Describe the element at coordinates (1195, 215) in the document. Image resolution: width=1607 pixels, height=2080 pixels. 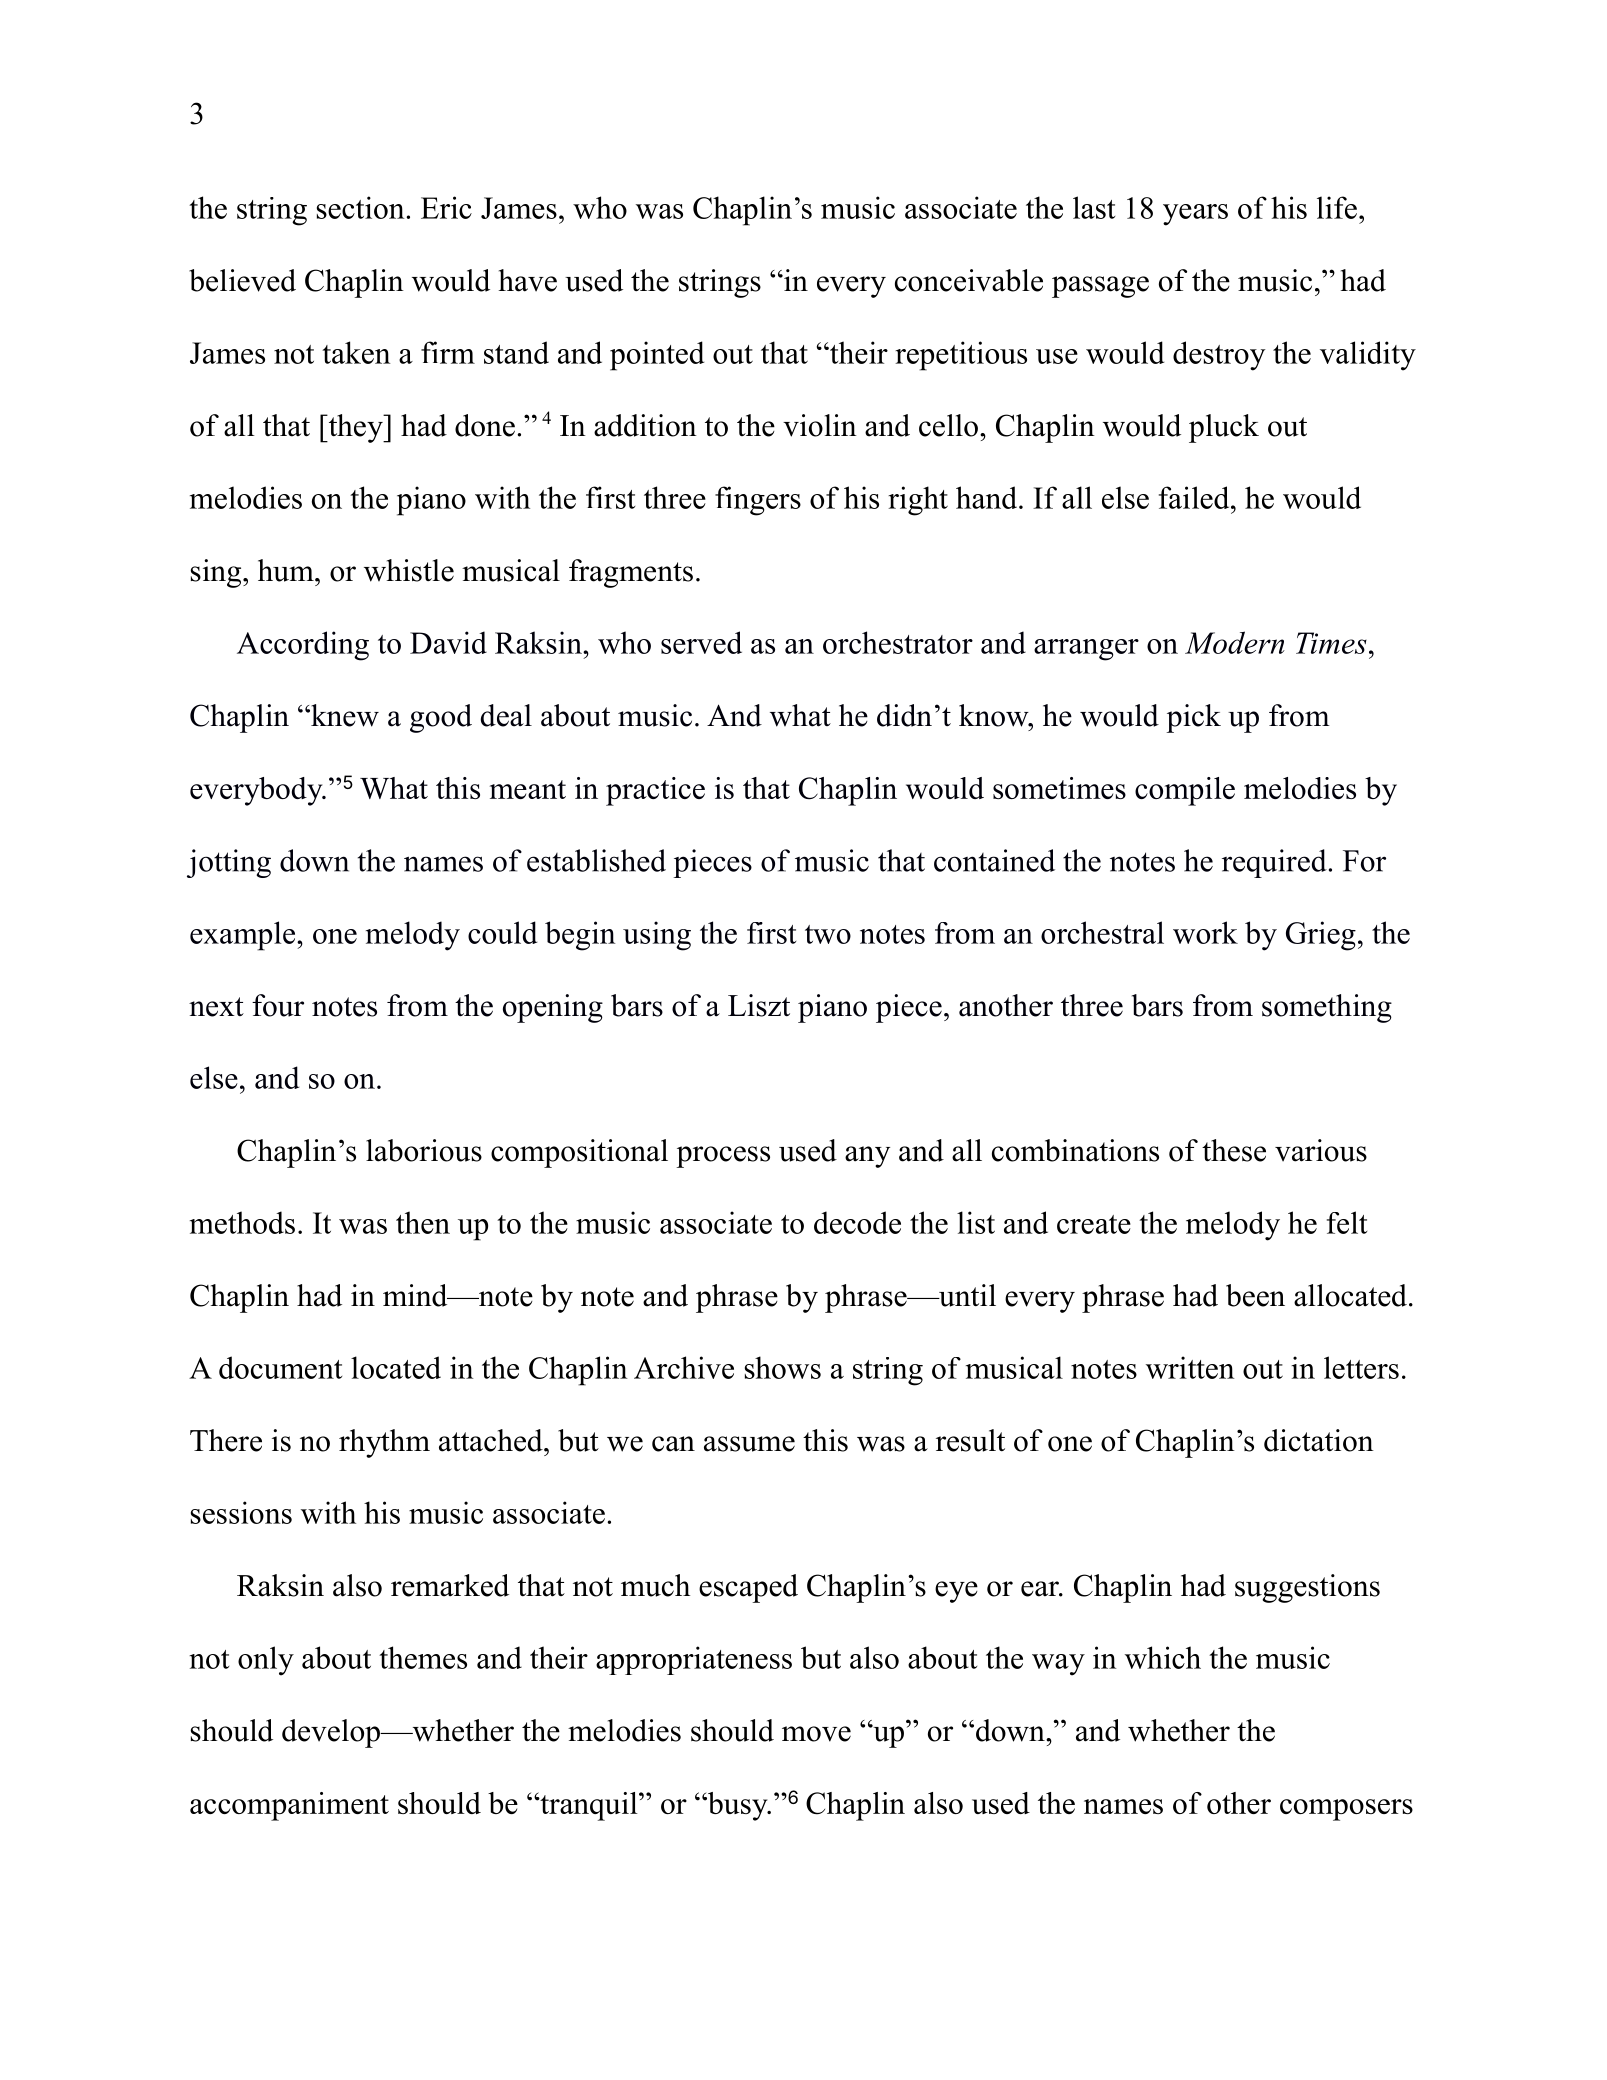
I see `years` at that location.
